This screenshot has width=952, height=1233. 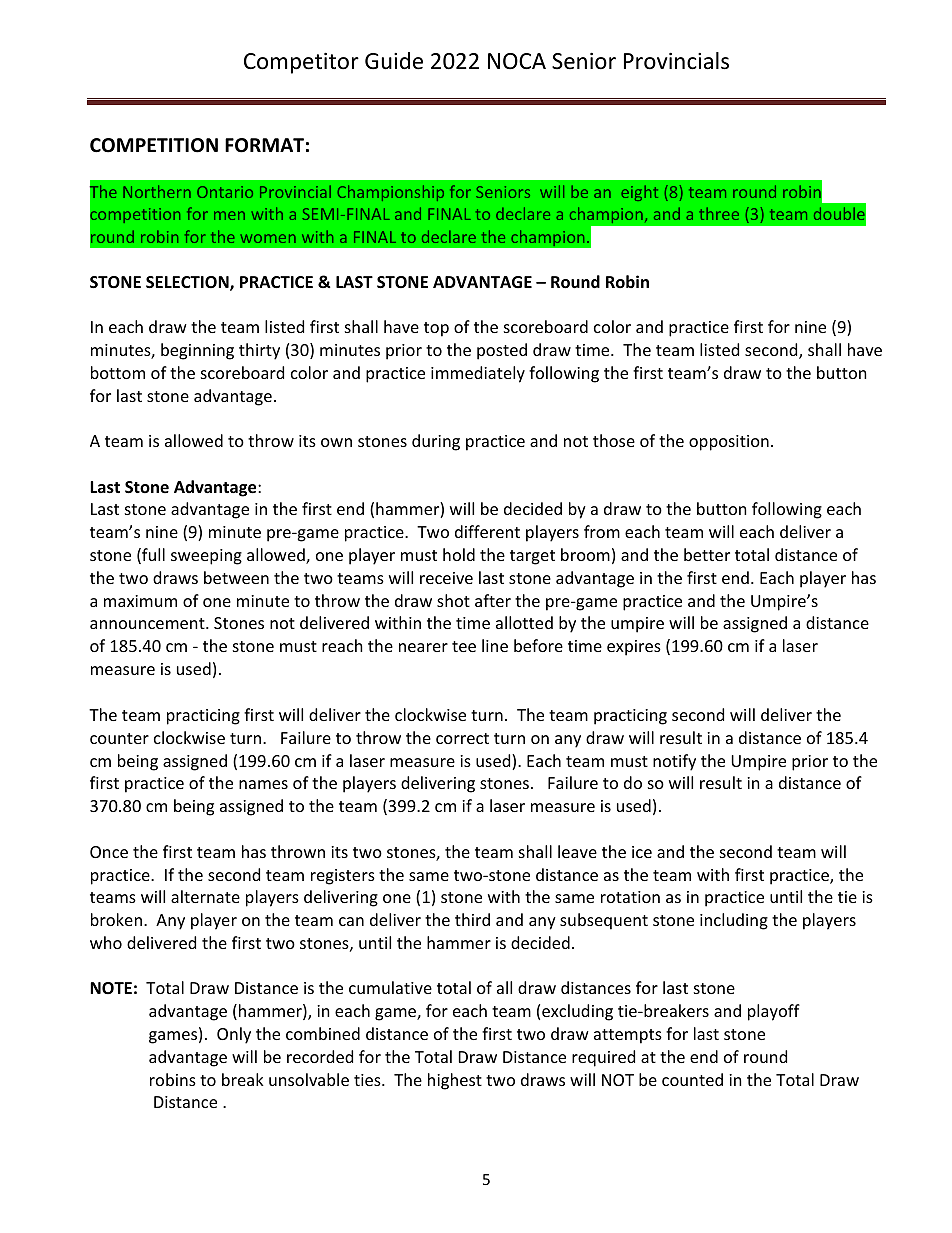 I want to click on Only, so click(x=234, y=1035).
